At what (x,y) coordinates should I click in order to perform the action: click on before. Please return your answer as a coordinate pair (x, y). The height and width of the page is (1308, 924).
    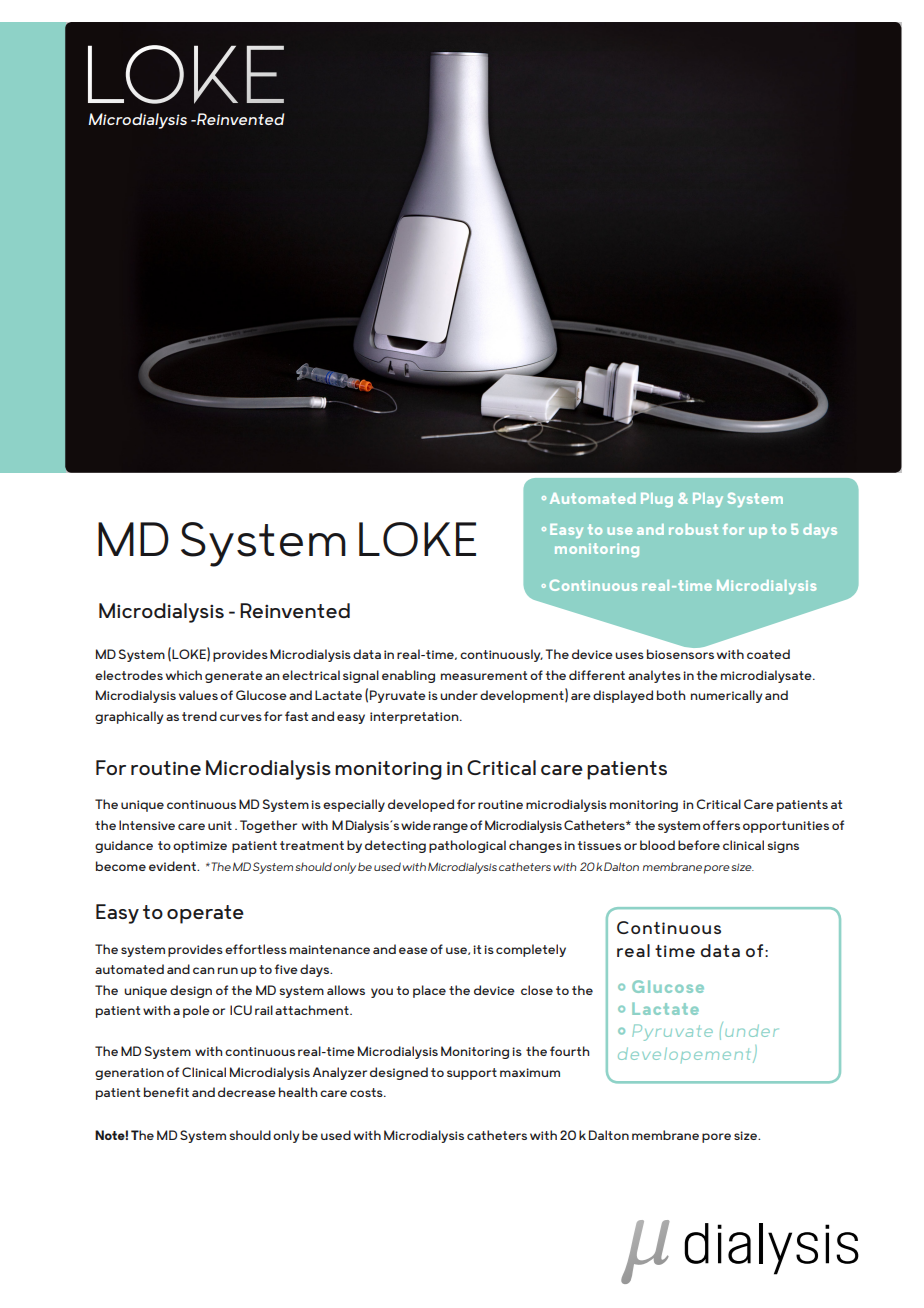
    Looking at the image, I should click on (699, 845).
